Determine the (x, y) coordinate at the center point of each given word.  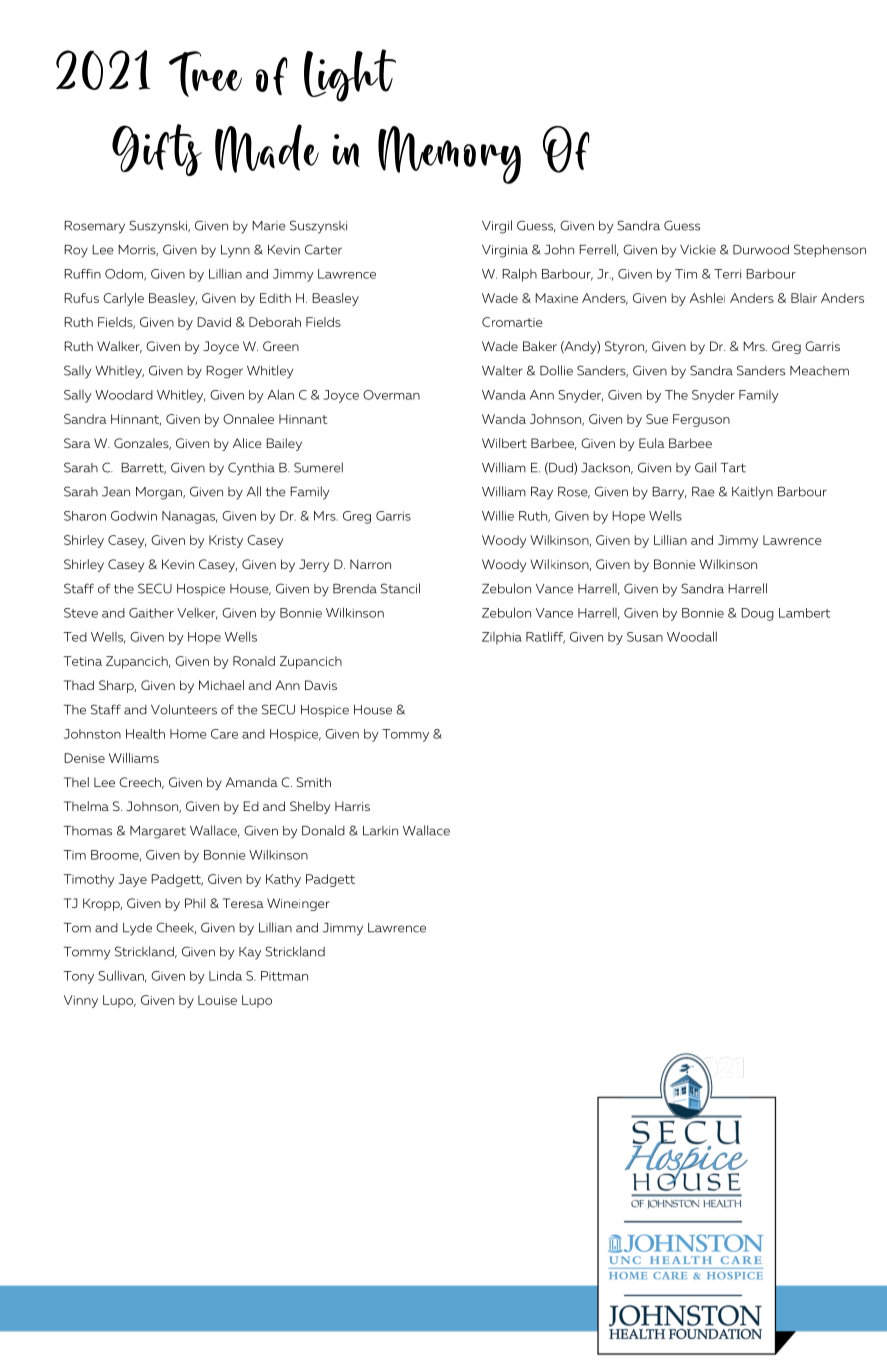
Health (145, 733)
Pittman (284, 976)
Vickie (698, 250)
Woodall (692, 636)
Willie (498, 515)
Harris (352, 806)
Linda (225, 976)
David (214, 322)
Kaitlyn (752, 493)
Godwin (134, 516)
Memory (449, 155)
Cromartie (512, 322)
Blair (804, 298)
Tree (205, 74)
